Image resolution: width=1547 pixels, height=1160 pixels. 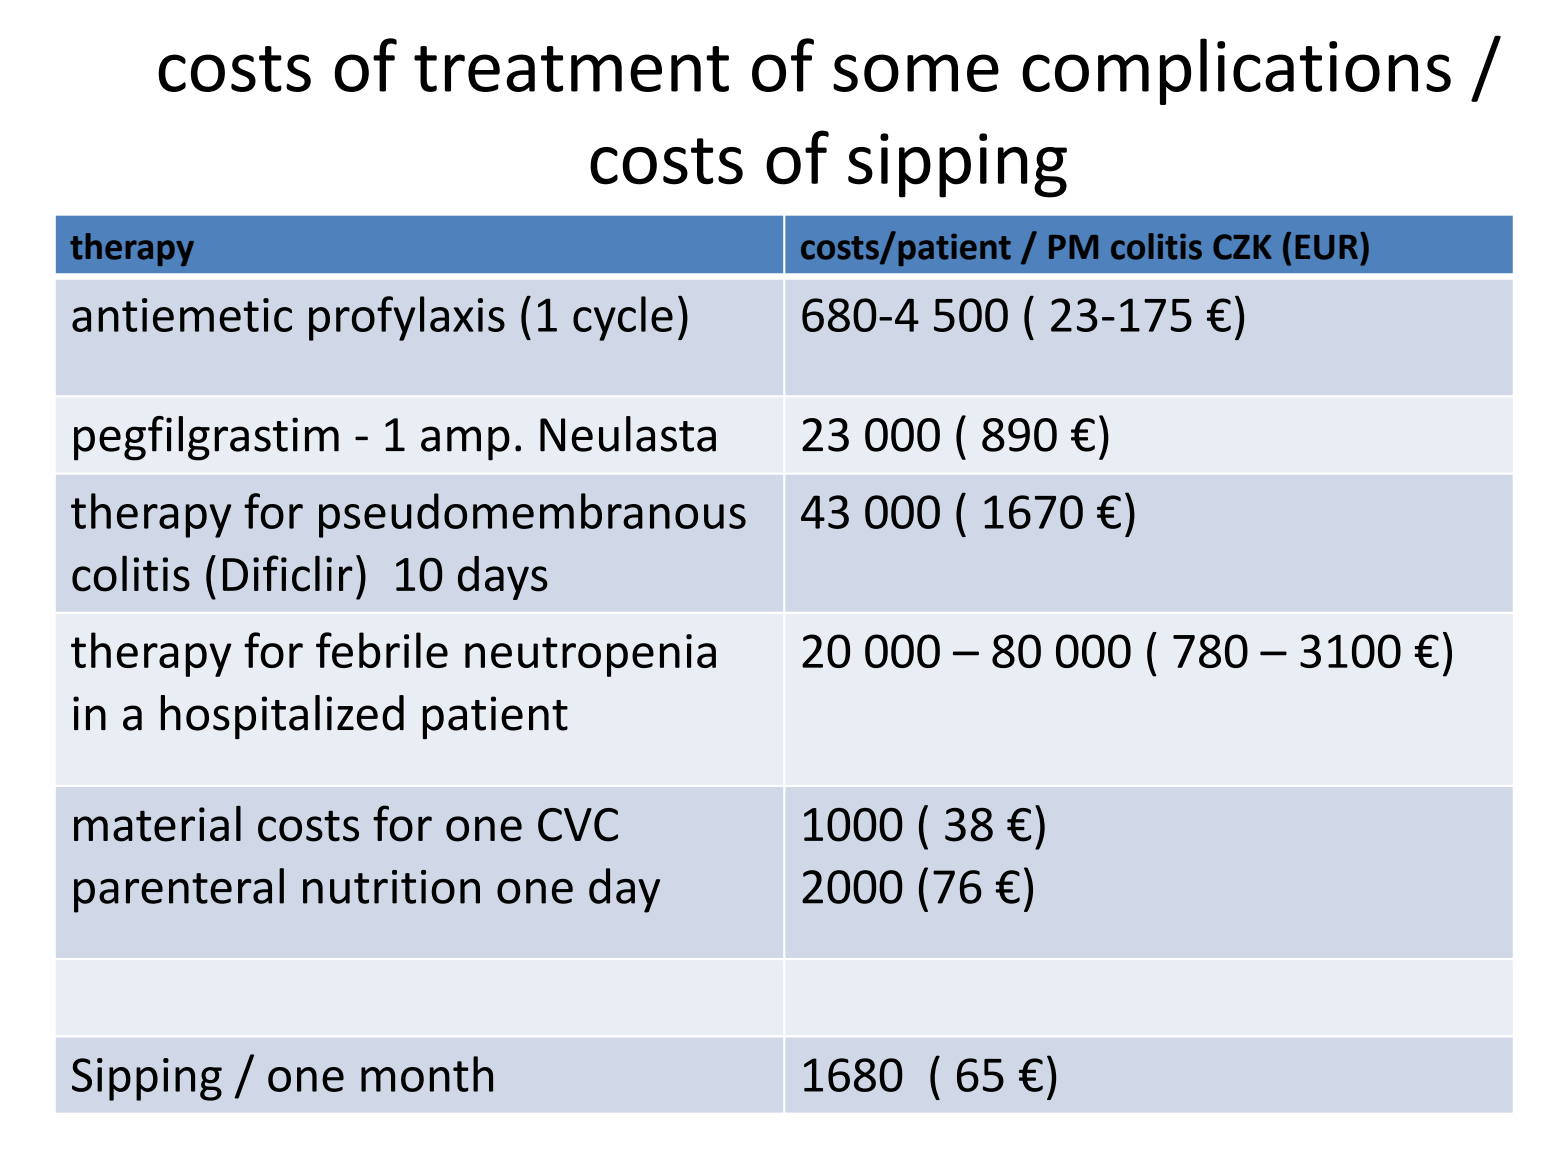 What do you see at coordinates (503, 578) in the screenshot?
I see `days` at bounding box center [503, 578].
